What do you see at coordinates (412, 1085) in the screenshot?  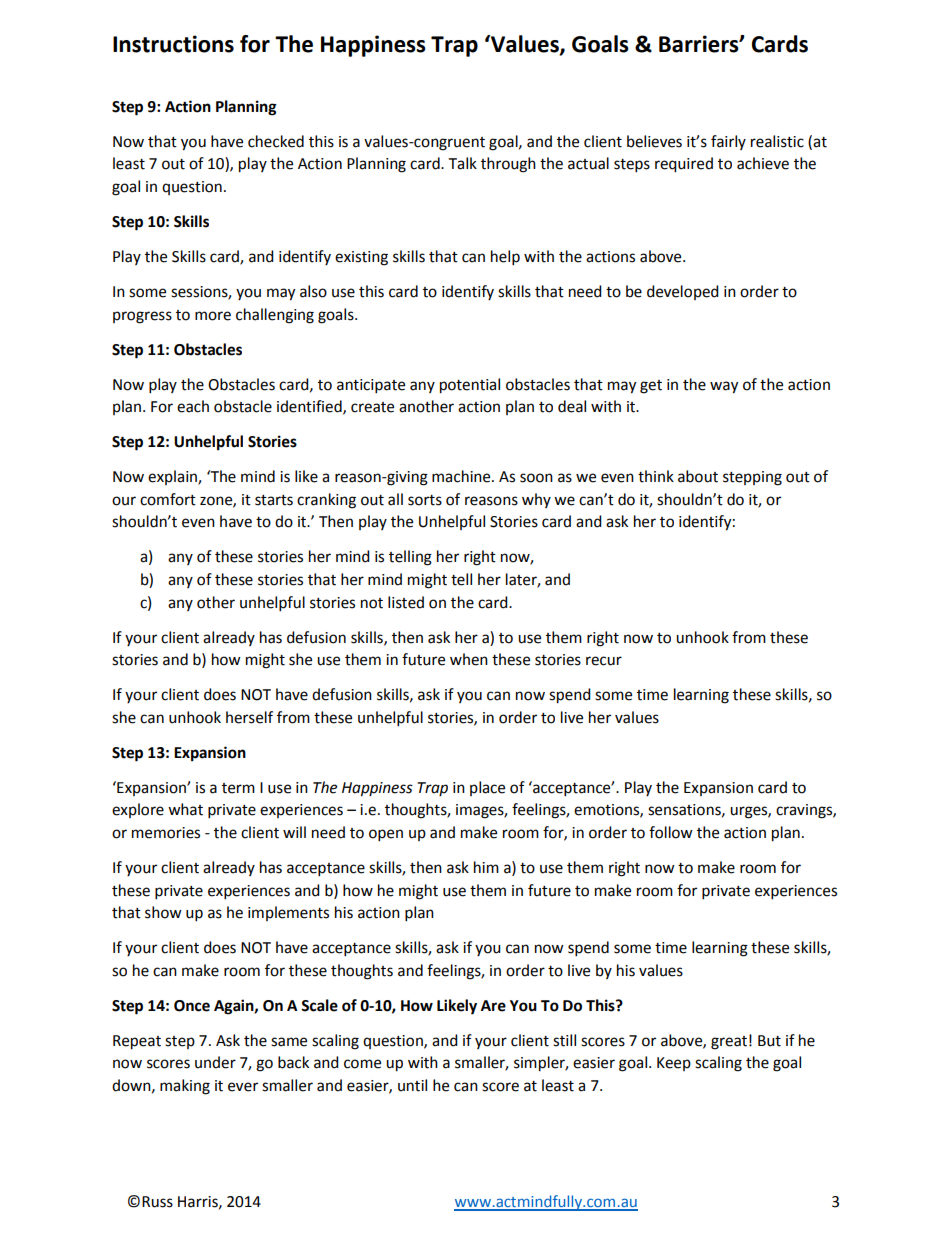 I see `until` at bounding box center [412, 1085].
